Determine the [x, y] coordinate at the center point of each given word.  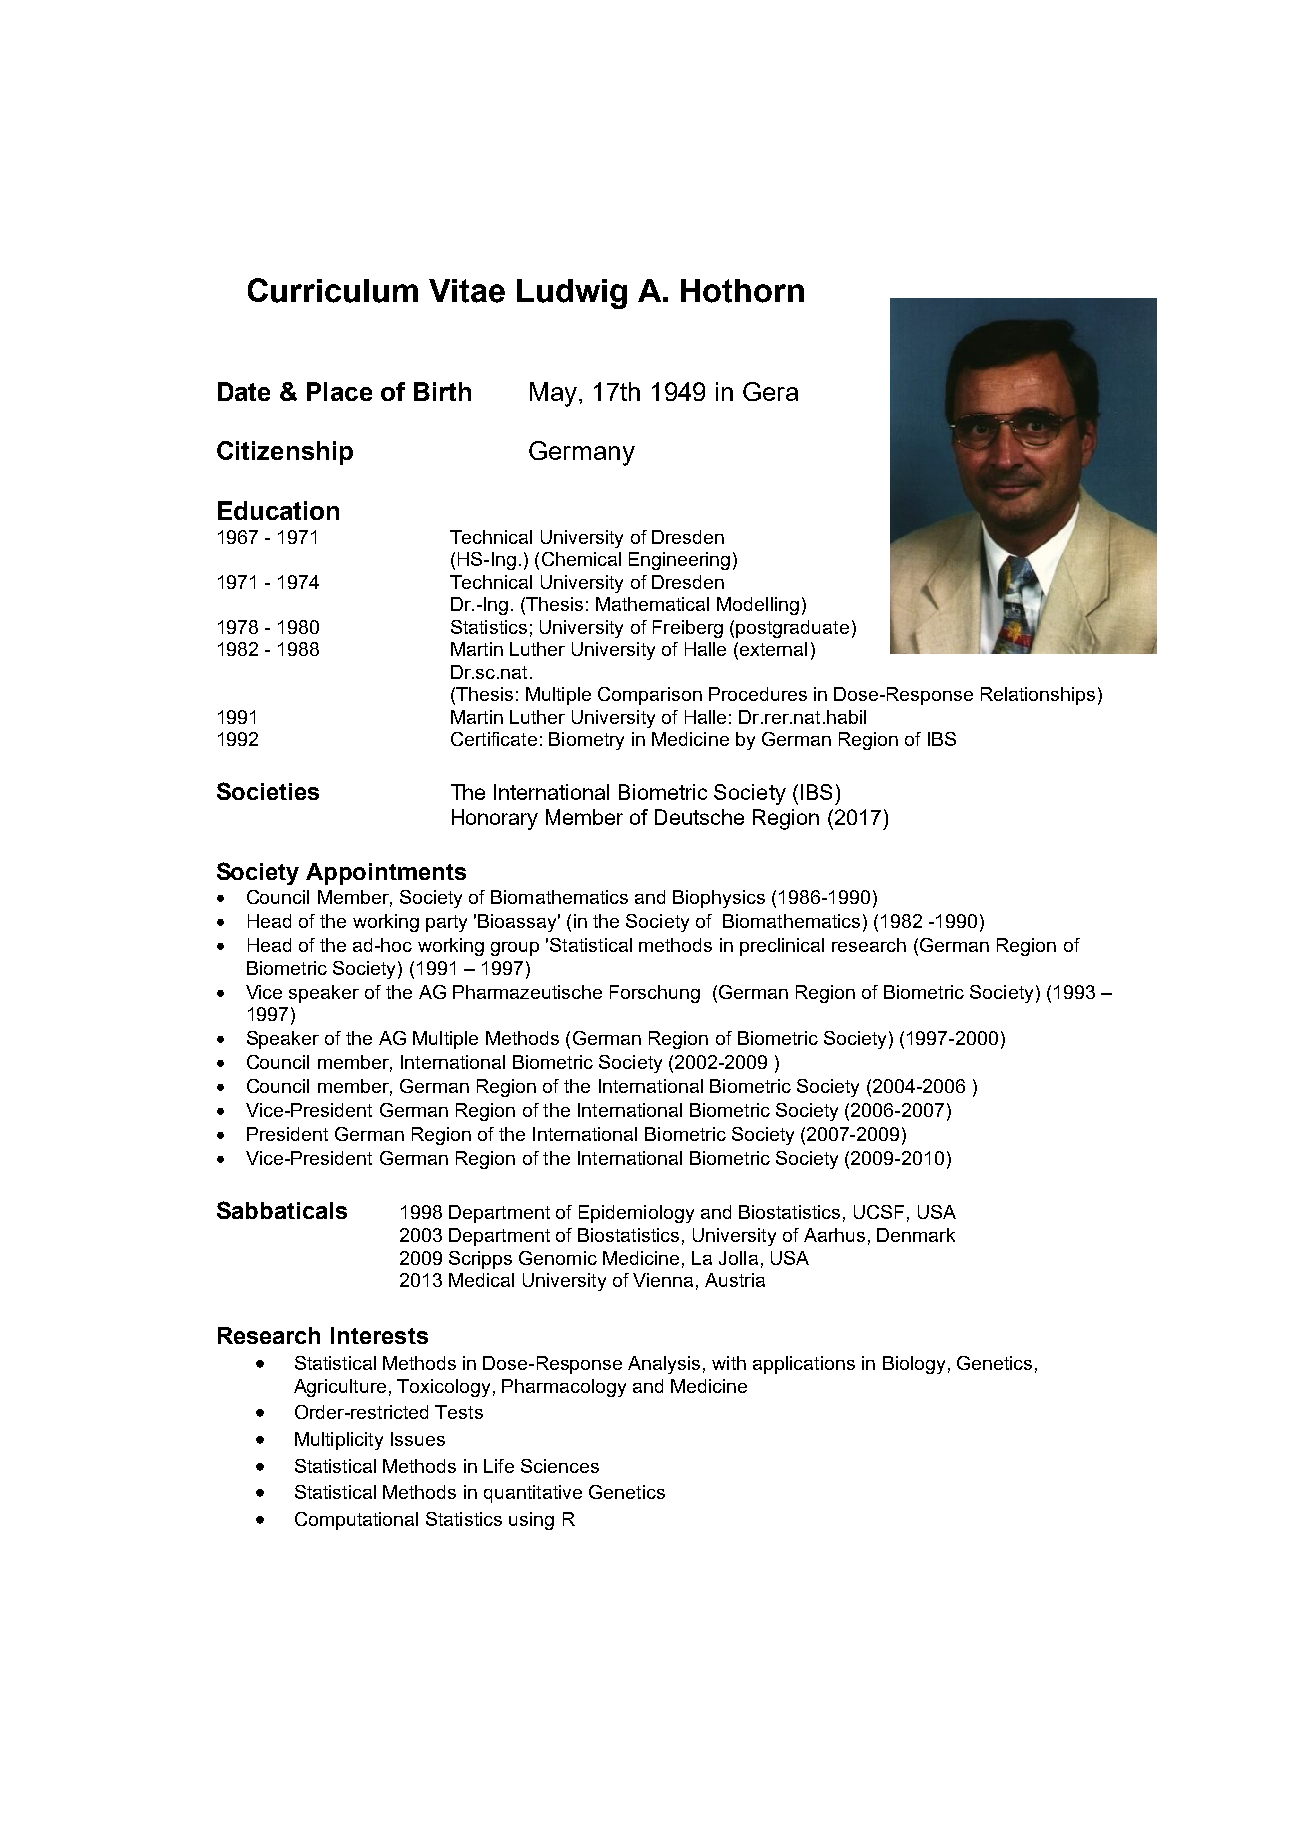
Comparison [650, 696]
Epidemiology [636, 1214]
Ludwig [572, 294]
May [553, 394]
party [446, 923]
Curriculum [333, 290]
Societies [268, 791]
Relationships [1038, 696]
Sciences [560, 1466]
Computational [356, 1521]
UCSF [879, 1212]
